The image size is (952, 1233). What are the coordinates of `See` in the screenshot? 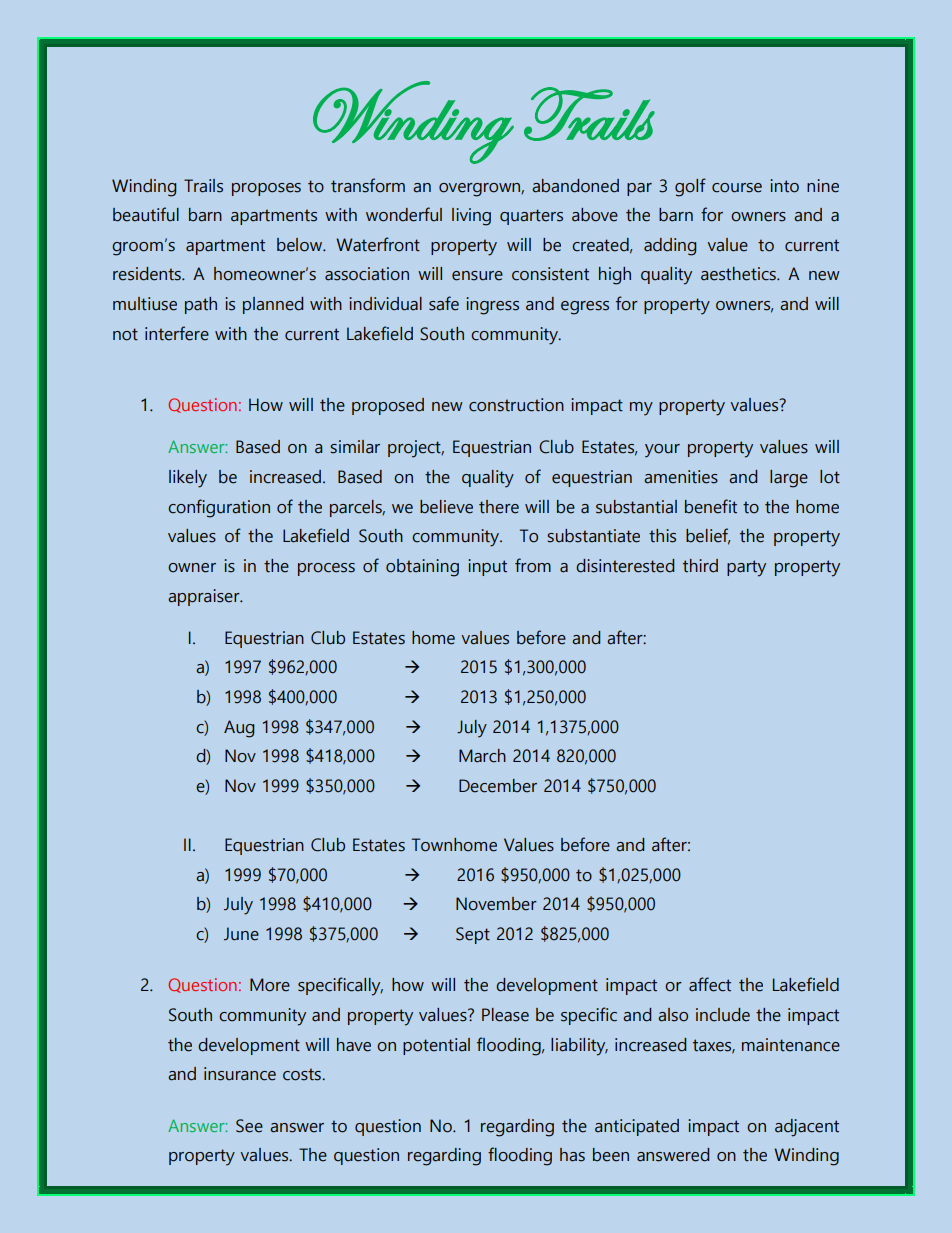 It's located at (249, 1126).
